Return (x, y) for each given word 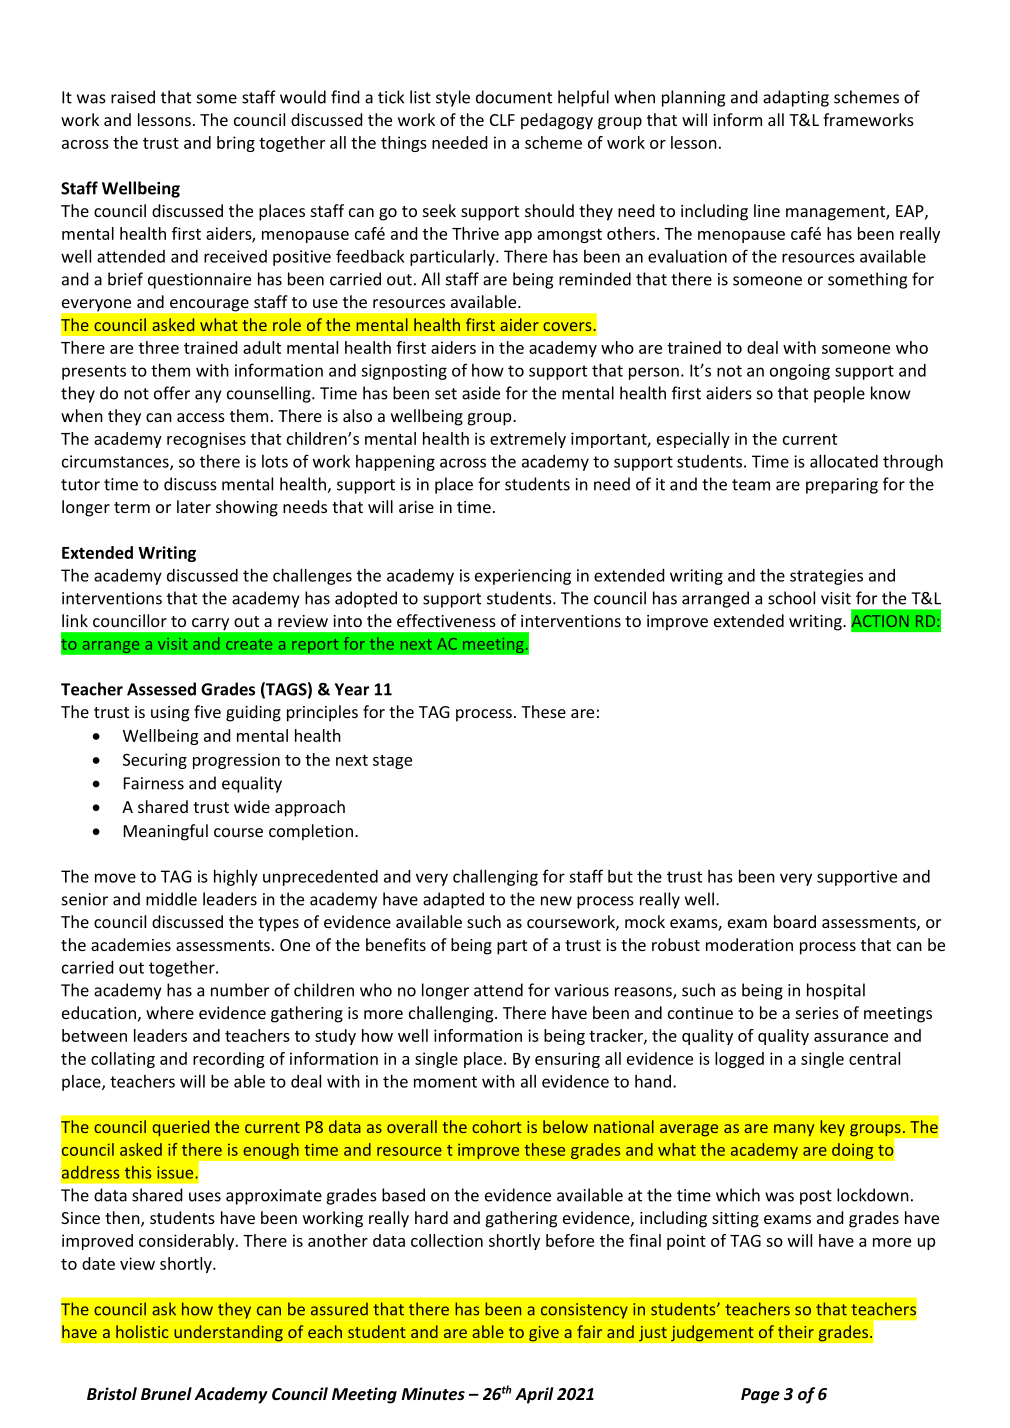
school (791, 598)
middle (171, 899)
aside (481, 393)
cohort (497, 1126)
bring (236, 144)
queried (180, 1128)
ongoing (800, 372)
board (795, 921)
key (832, 1128)
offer (172, 393)
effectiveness (446, 620)
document (514, 97)
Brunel (166, 1393)
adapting (796, 98)
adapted (453, 900)
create (249, 644)
